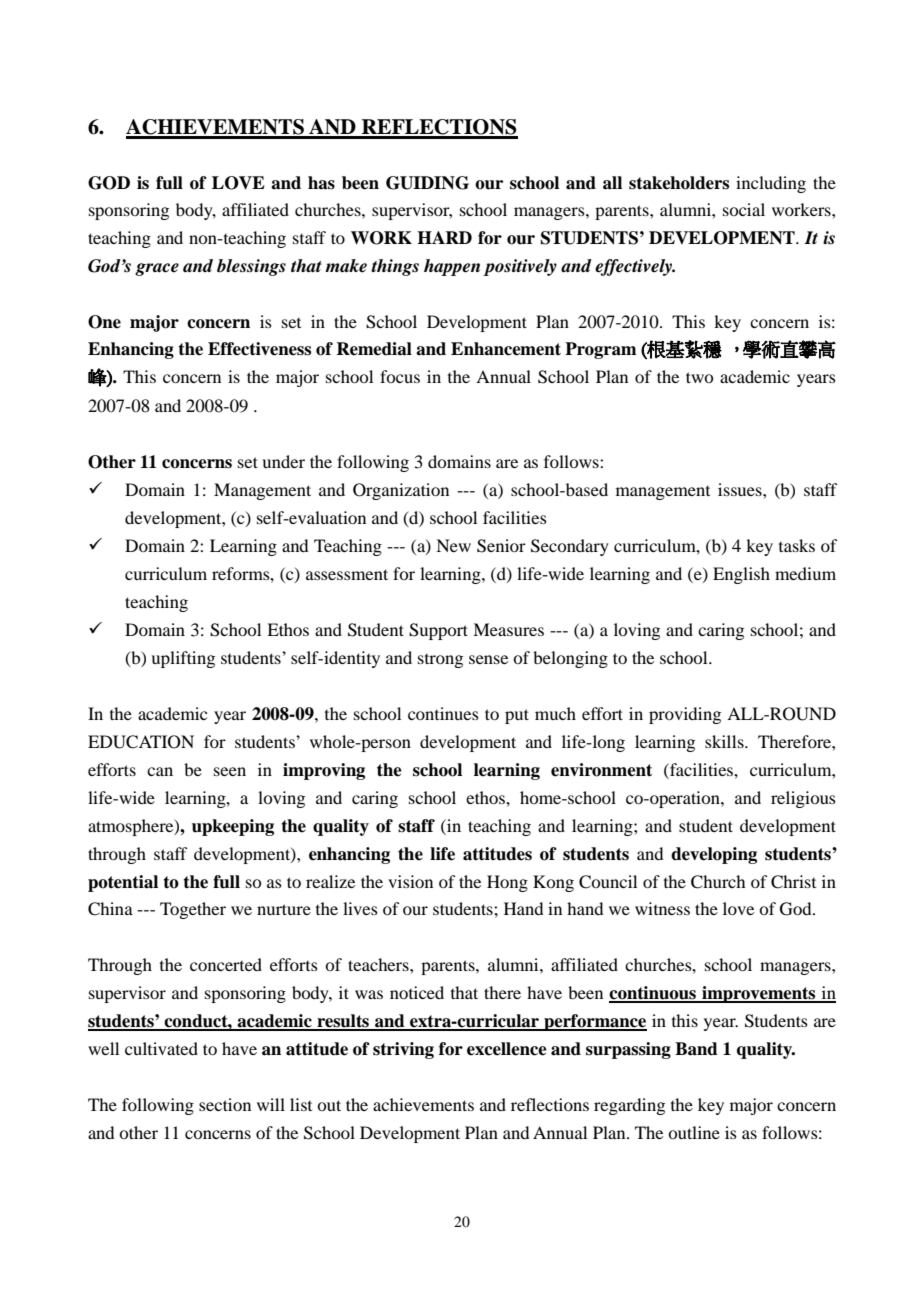  Describe the element at coordinates (440, 661) in the page. I see `strong` at that location.
